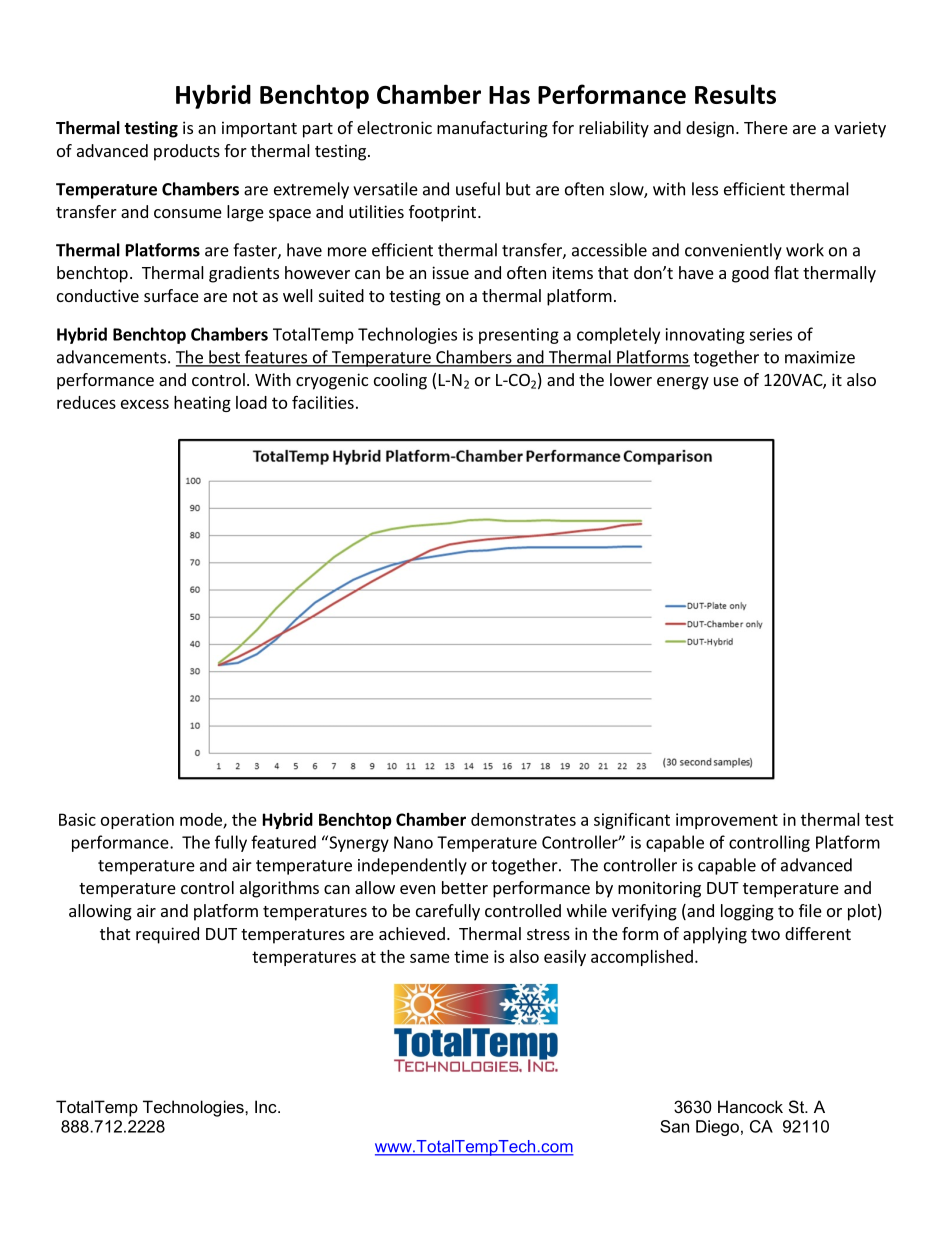 Image resolution: width=952 pixels, height=1233 pixels. What do you see at coordinates (674, 1126) in the document?
I see `San` at bounding box center [674, 1126].
